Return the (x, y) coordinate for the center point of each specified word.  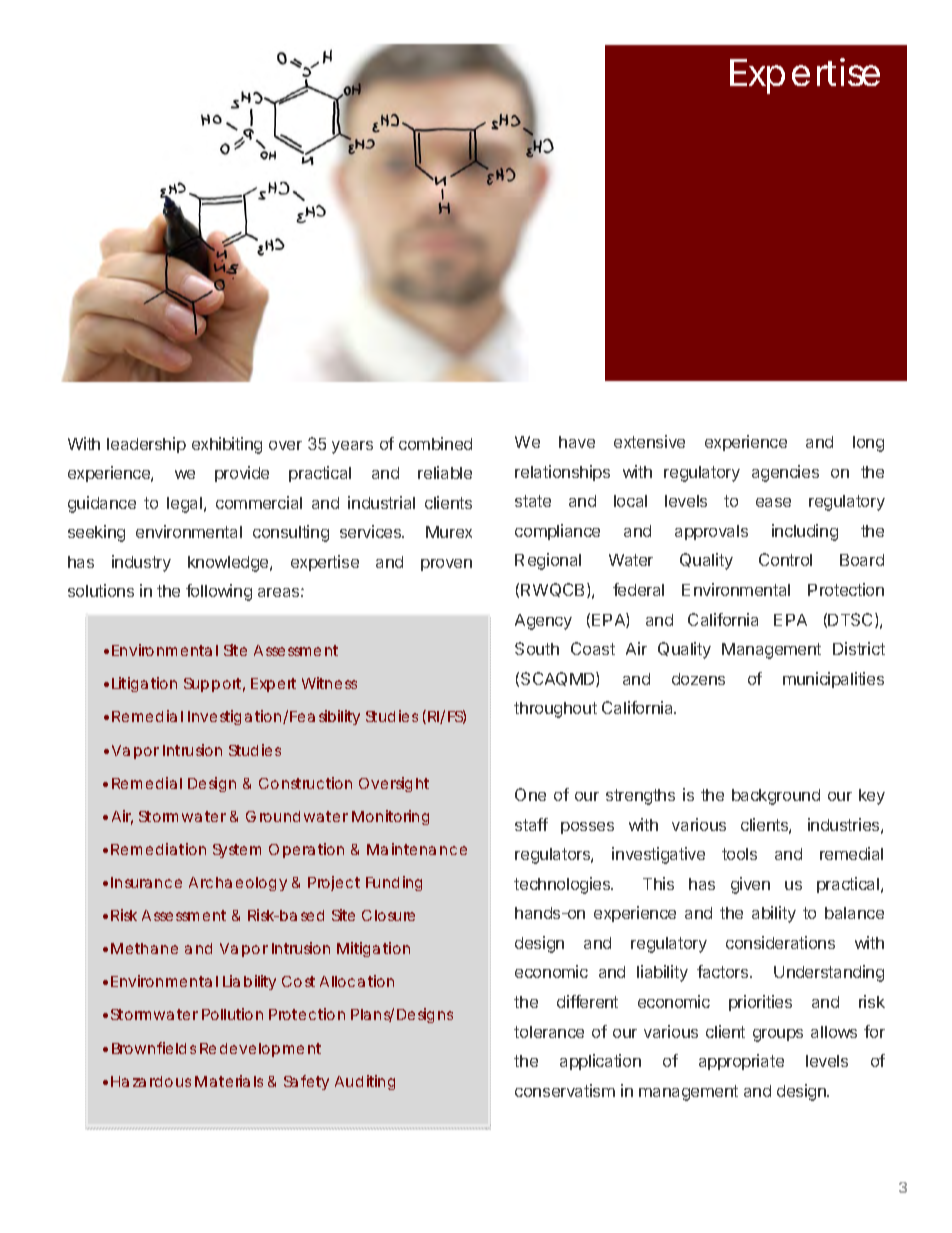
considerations (780, 942)
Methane (144, 948)
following (219, 592)
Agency (543, 622)
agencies (785, 473)
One (530, 794)
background (776, 797)
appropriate (741, 1062)
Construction (305, 783)
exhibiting (227, 445)
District (859, 648)
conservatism (565, 1090)
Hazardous (151, 1081)
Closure (388, 915)
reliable (445, 472)
